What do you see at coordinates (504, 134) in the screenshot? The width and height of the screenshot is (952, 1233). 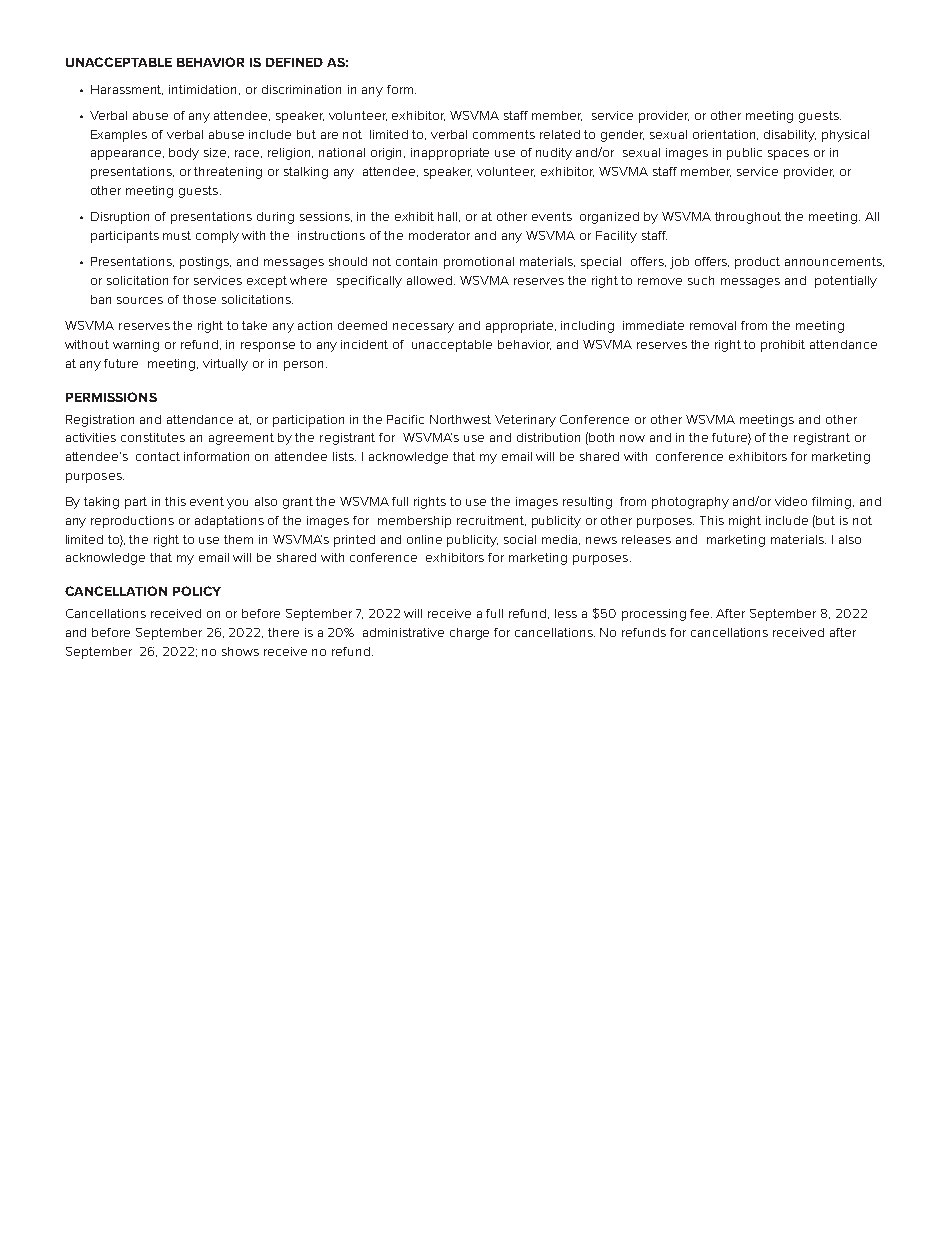 I see `comments` at bounding box center [504, 134].
